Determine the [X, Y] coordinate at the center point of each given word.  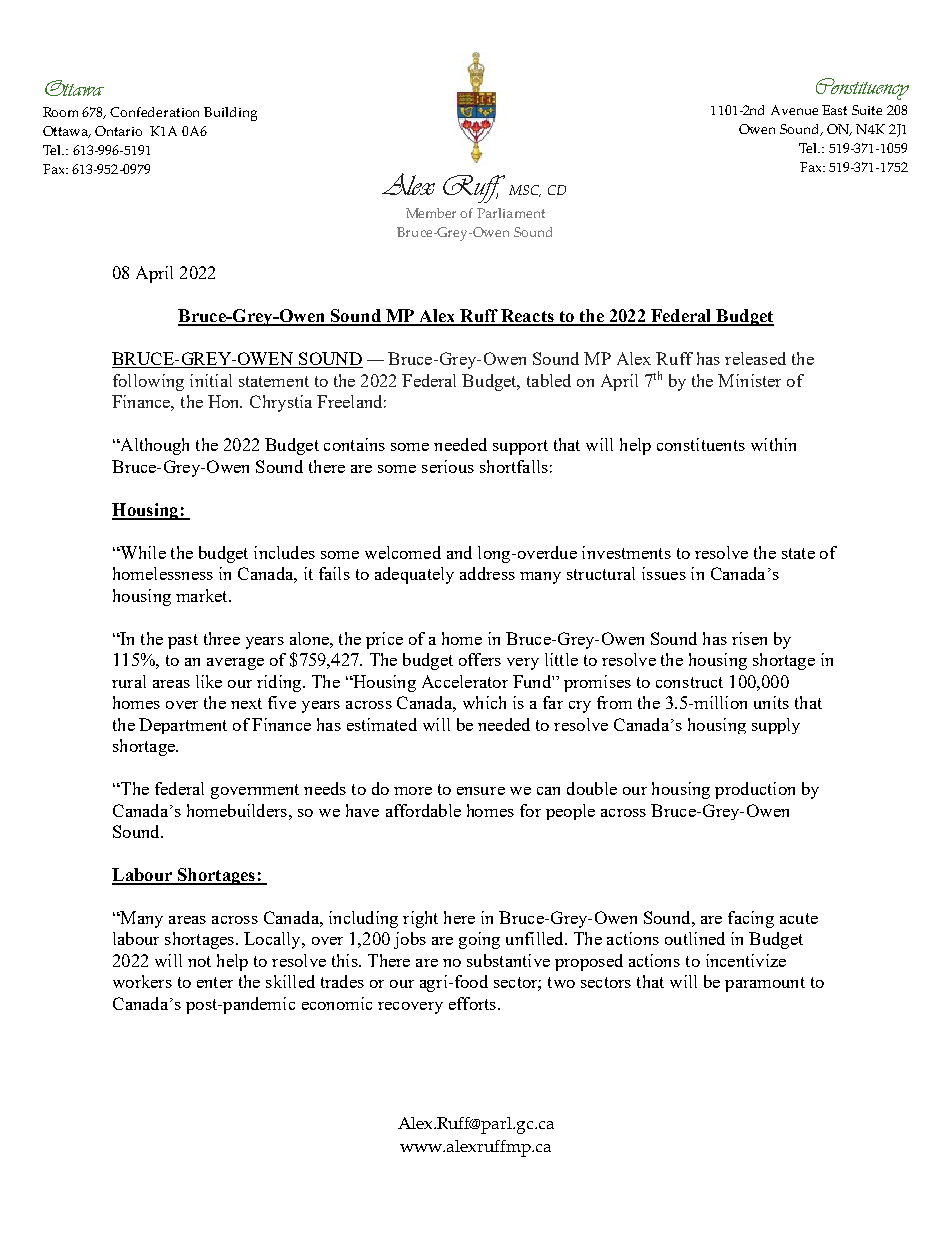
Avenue [794, 110]
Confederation [154, 112]
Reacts [527, 317]
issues [664, 573]
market [203, 595]
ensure [481, 791]
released [755, 358]
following [148, 382]
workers [142, 981]
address [487, 573]
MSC [525, 191]
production [755, 790]
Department [183, 726]
